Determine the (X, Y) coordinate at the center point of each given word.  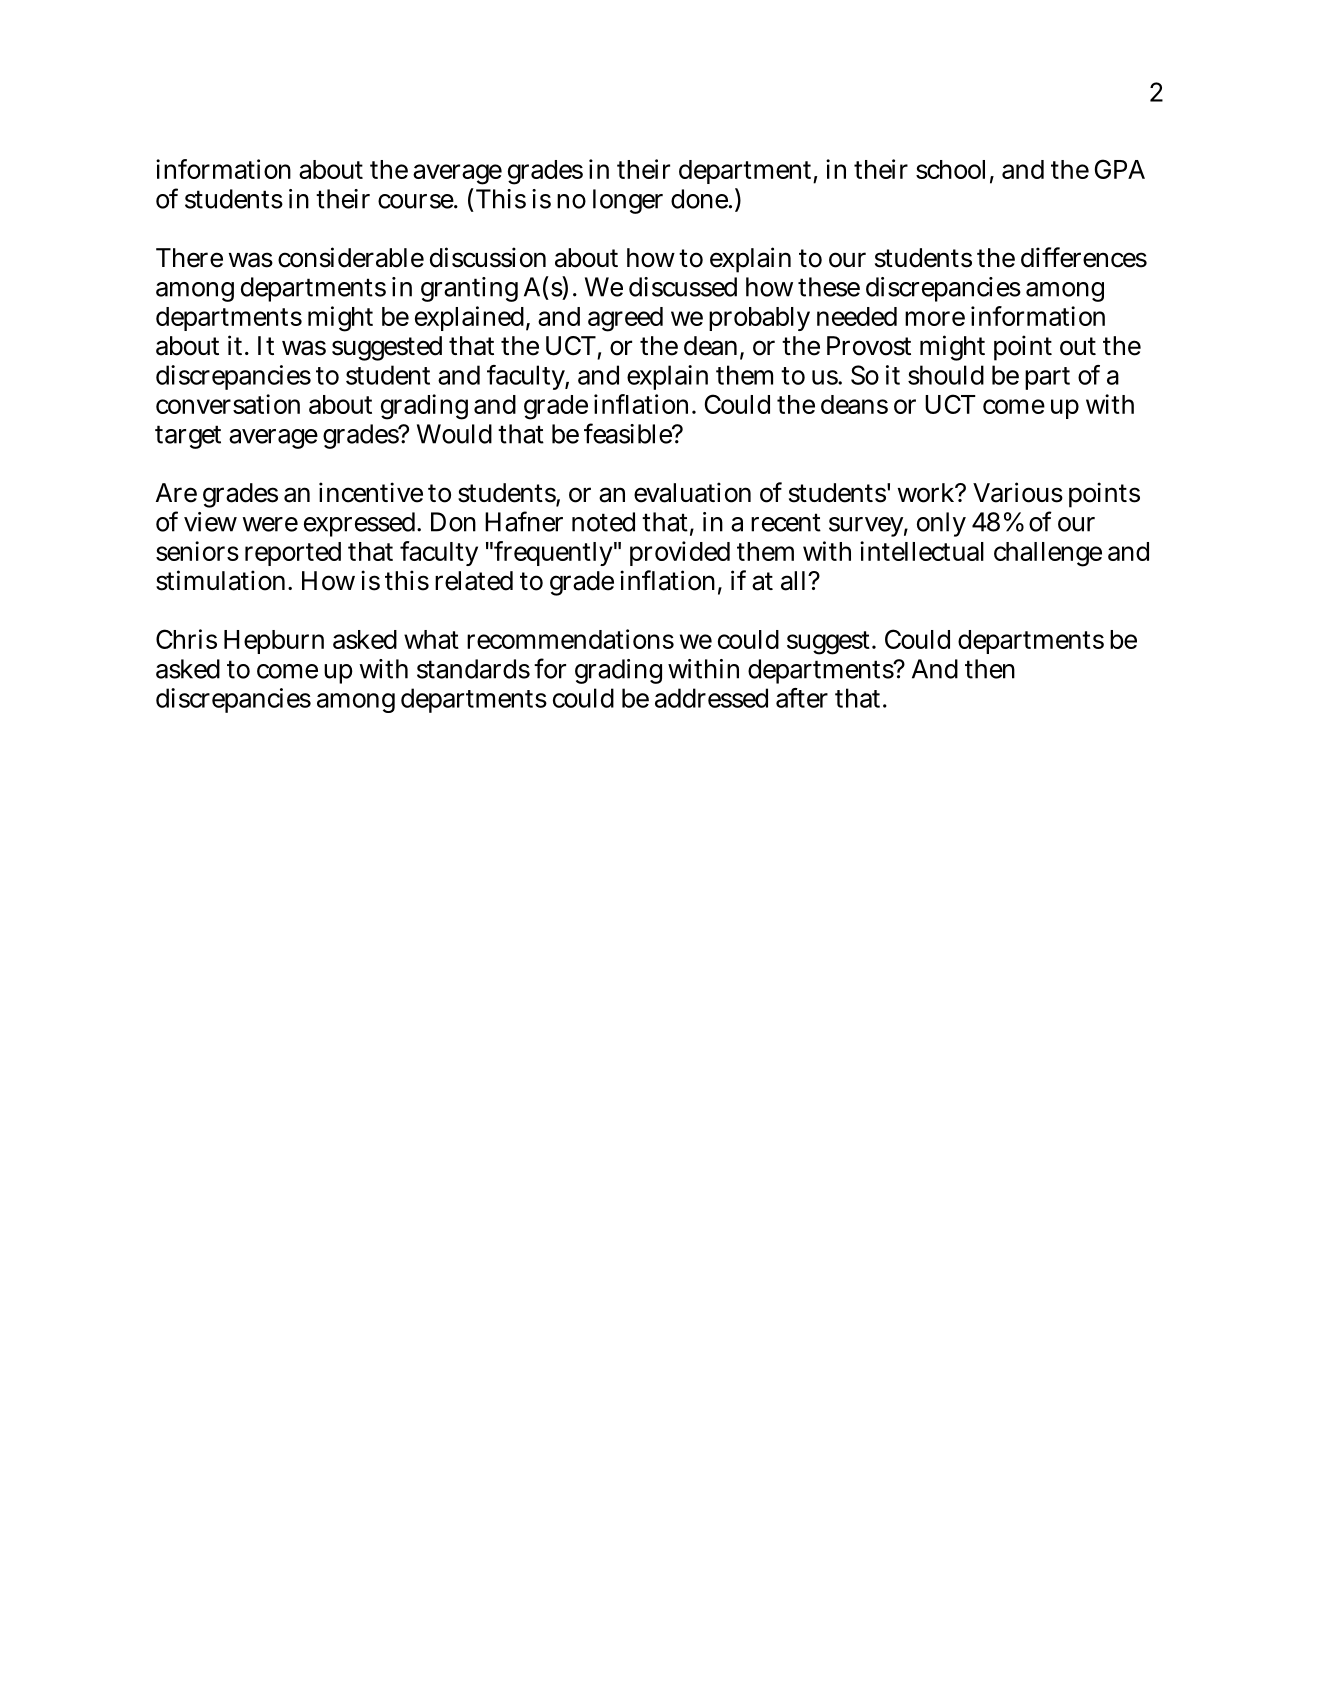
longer (628, 201)
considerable (351, 257)
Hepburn (274, 642)
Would (454, 434)
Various (1018, 492)
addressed (711, 698)
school (950, 169)
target (188, 437)
